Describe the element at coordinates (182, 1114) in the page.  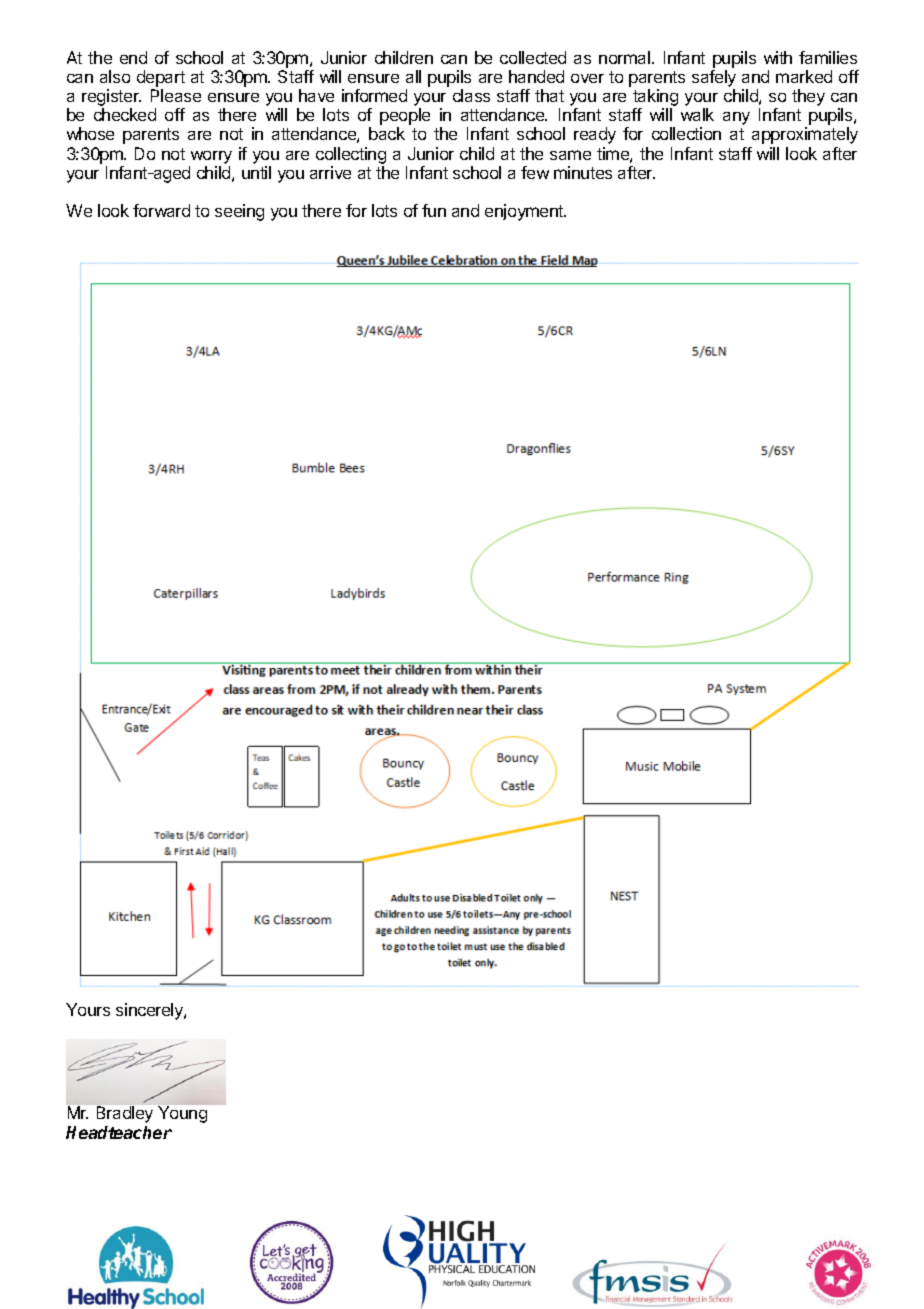
I see `Young` at that location.
